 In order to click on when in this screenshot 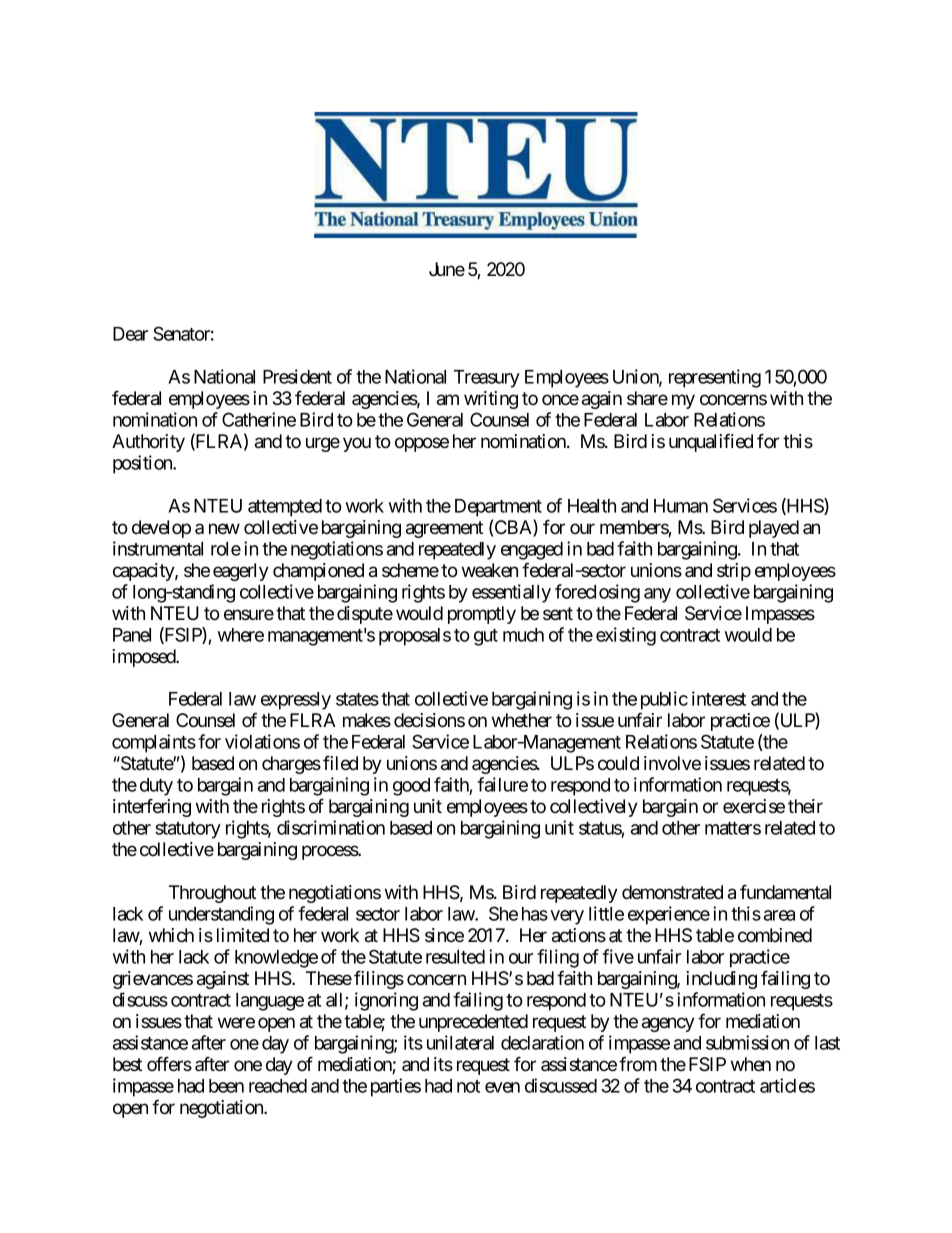, I will do `click(751, 1064)`.
